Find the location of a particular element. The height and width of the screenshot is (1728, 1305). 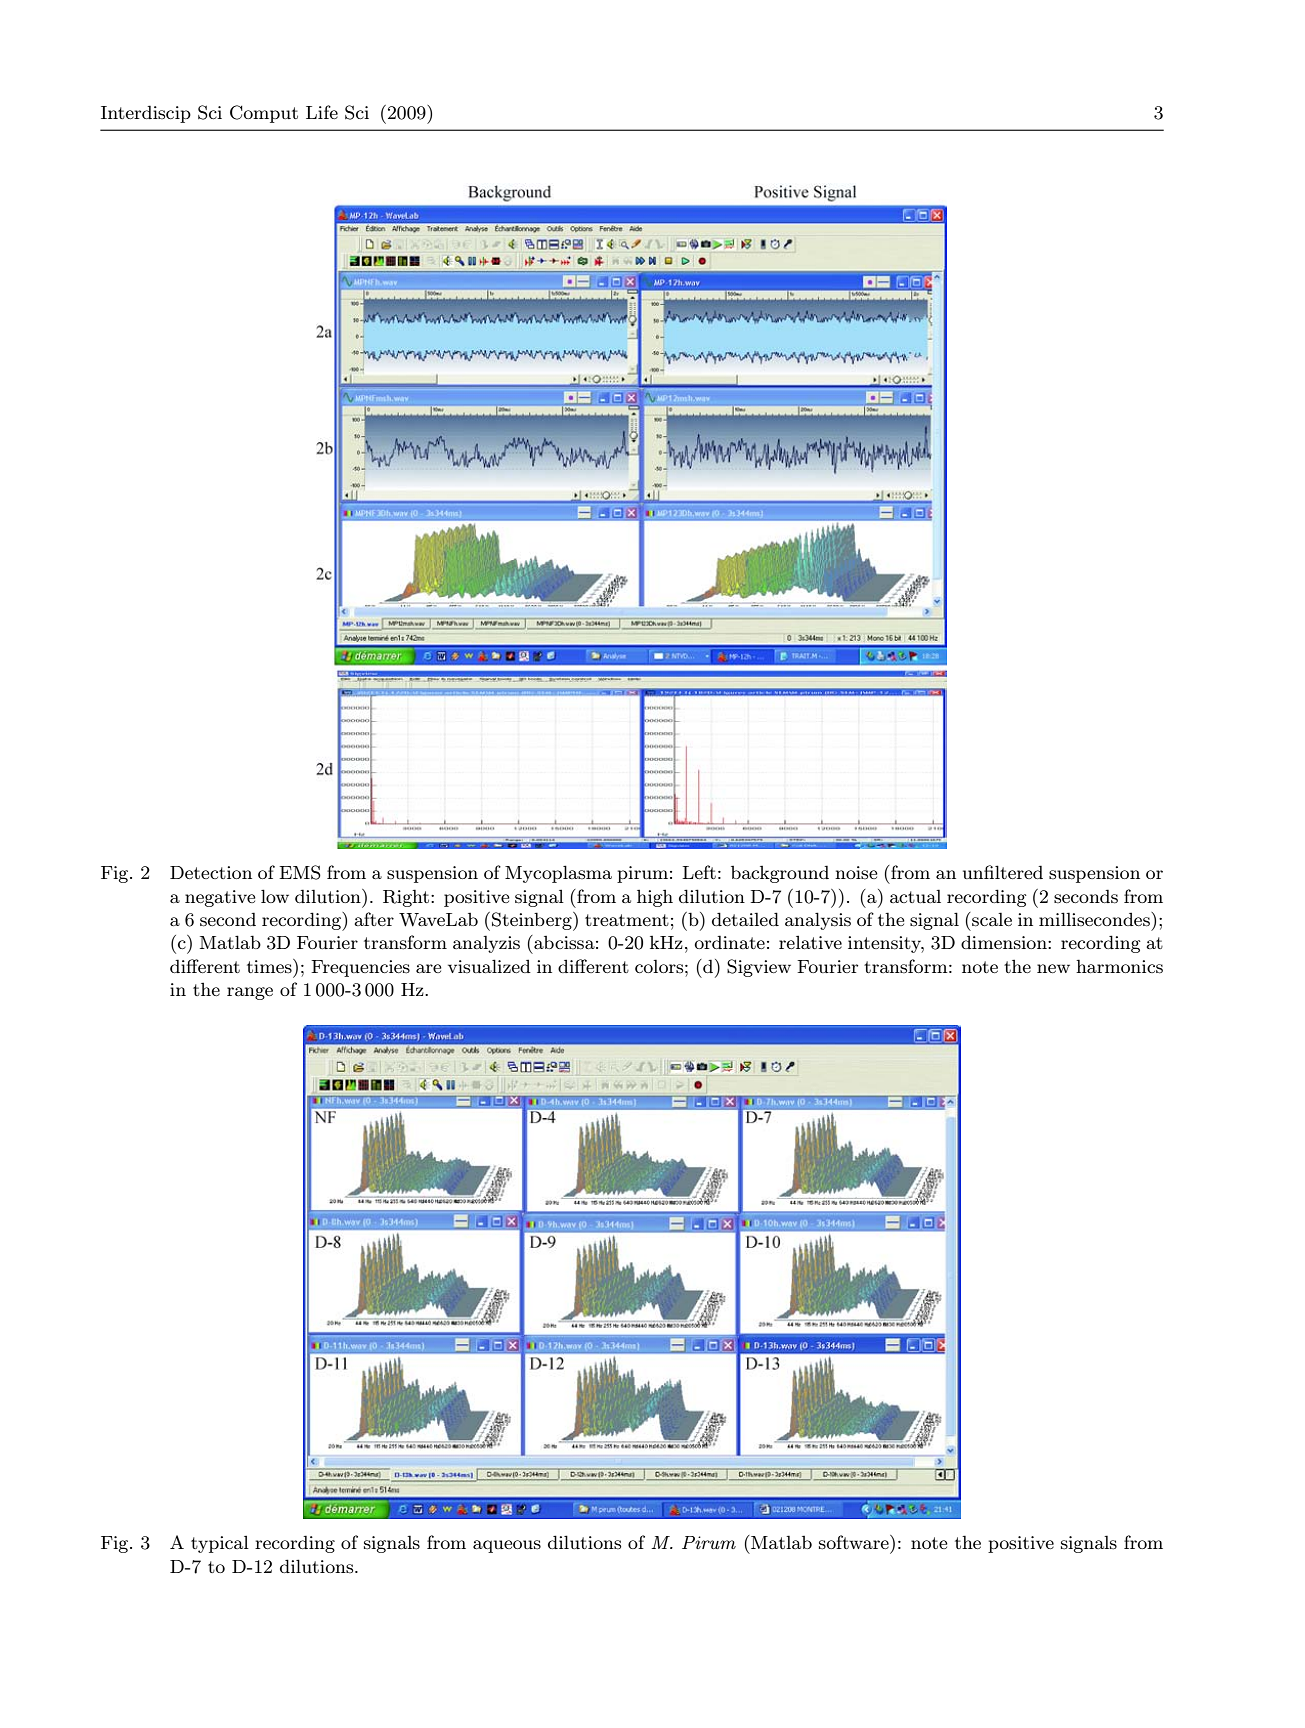

EMS is located at coordinates (300, 872).
